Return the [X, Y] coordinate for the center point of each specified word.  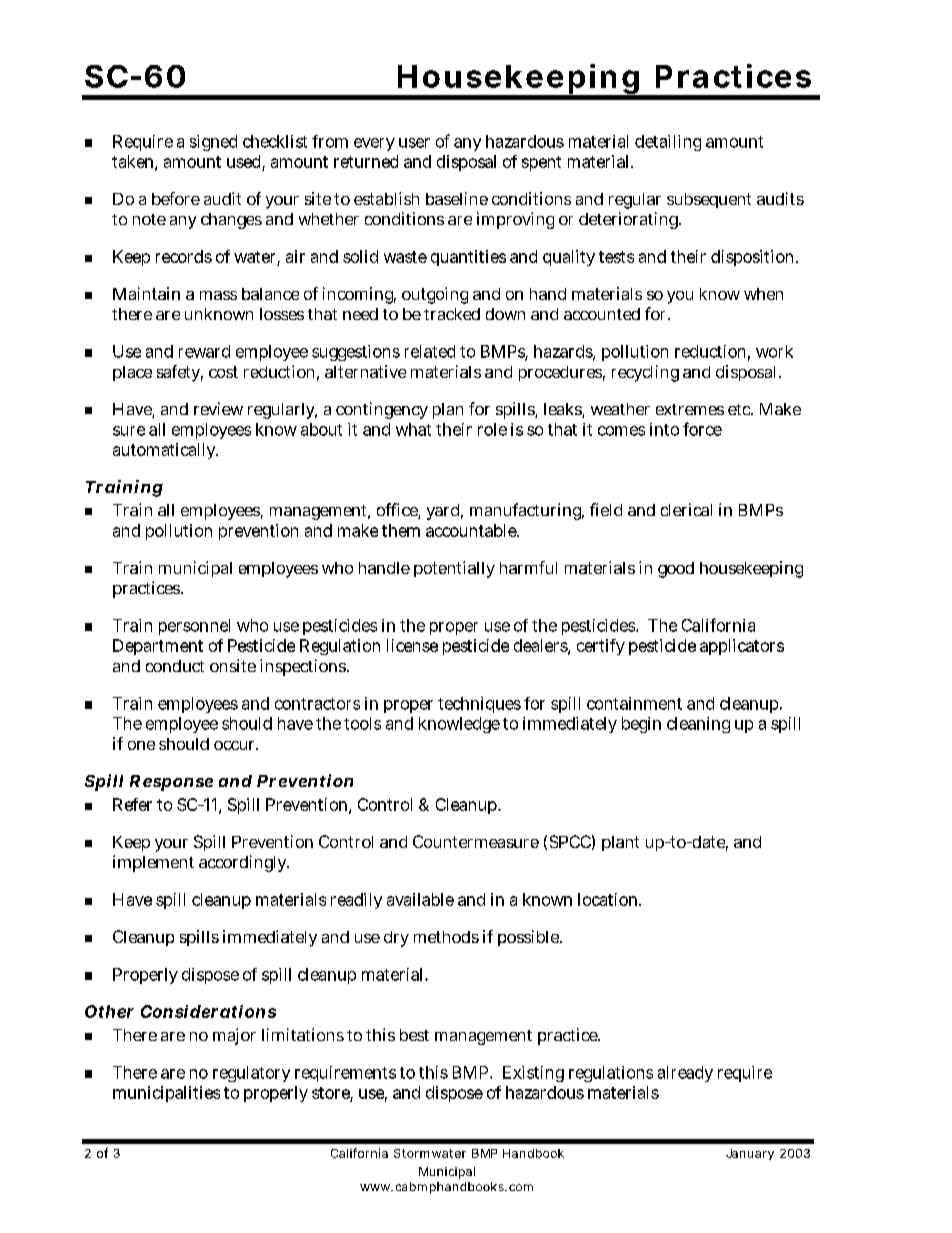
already [685, 1074]
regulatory [251, 1074]
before [176, 198]
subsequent [709, 200]
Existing [533, 1074]
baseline [457, 198]
